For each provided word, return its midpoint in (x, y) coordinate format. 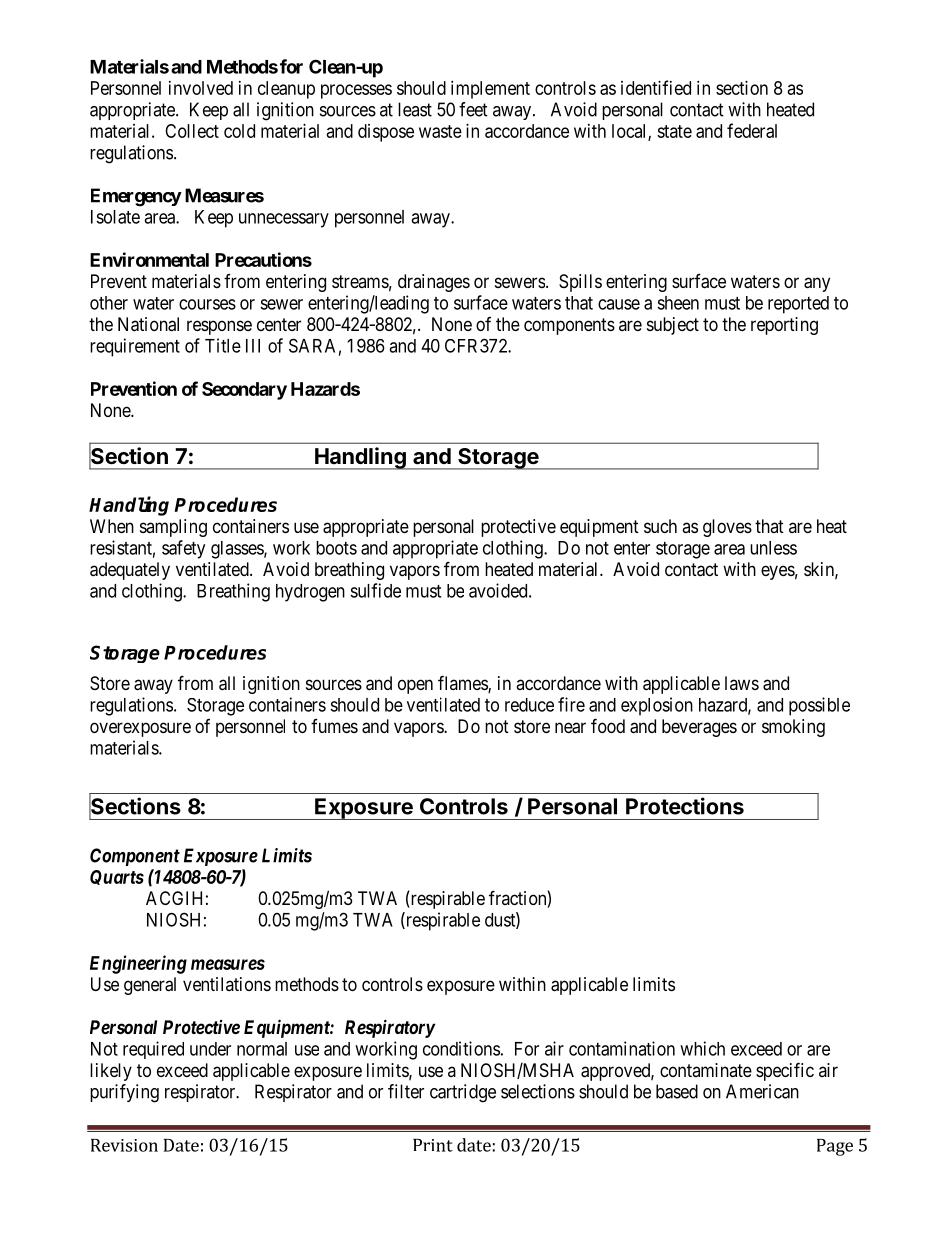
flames (463, 684)
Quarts (117, 877)
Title (223, 345)
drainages (434, 283)
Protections (685, 806)
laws (742, 683)
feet (473, 109)
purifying (124, 1093)
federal (752, 130)
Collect (192, 131)
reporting (784, 326)
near (570, 728)
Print (433, 1145)
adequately (130, 571)
